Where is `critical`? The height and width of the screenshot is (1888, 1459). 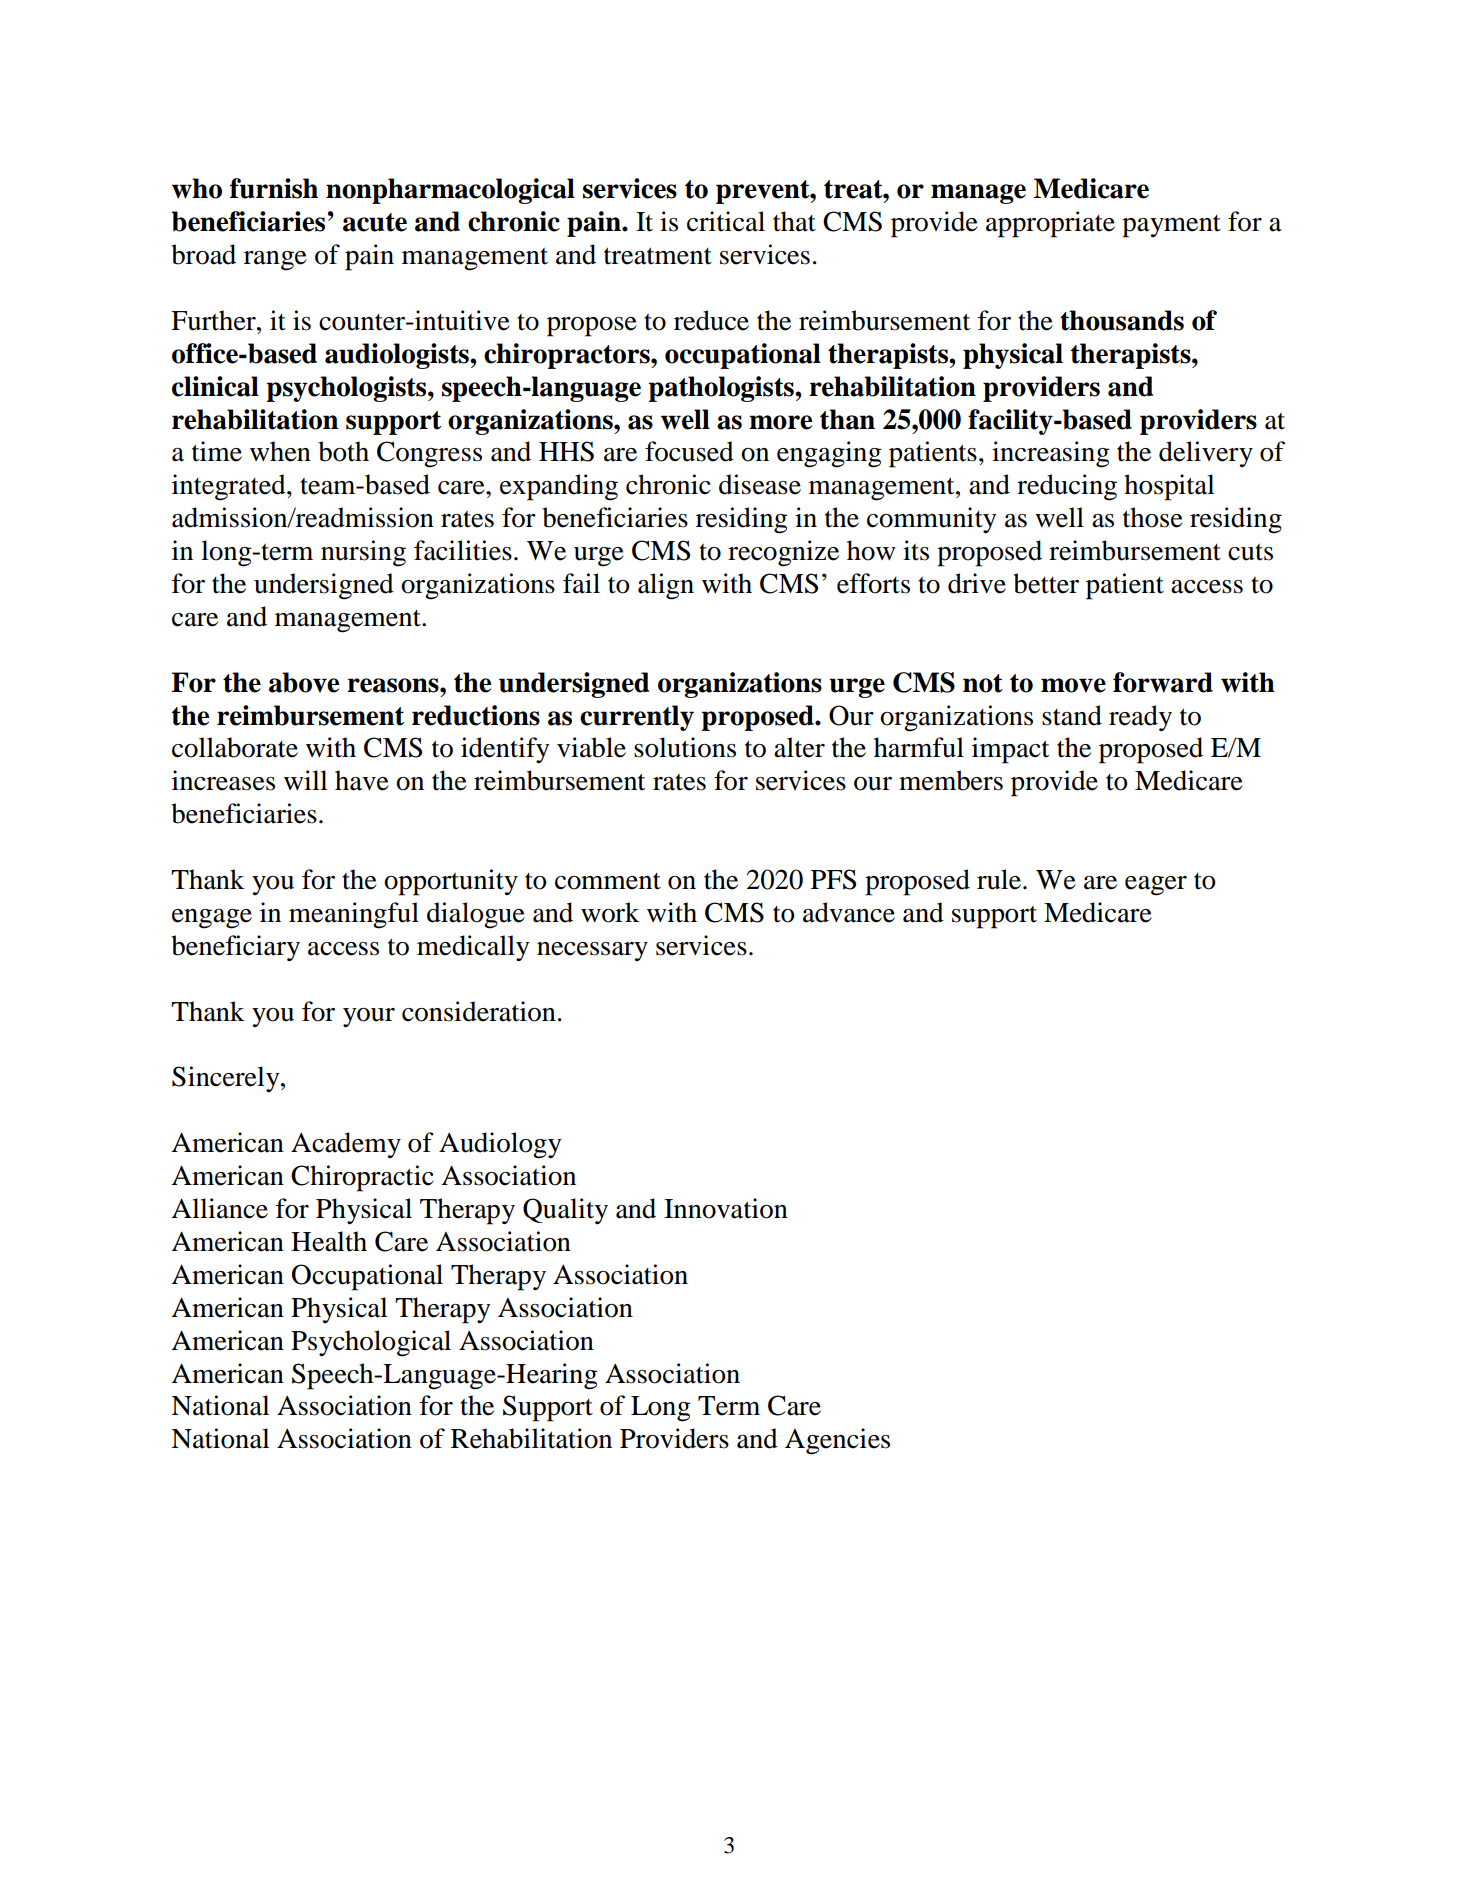
critical is located at coordinates (726, 221).
